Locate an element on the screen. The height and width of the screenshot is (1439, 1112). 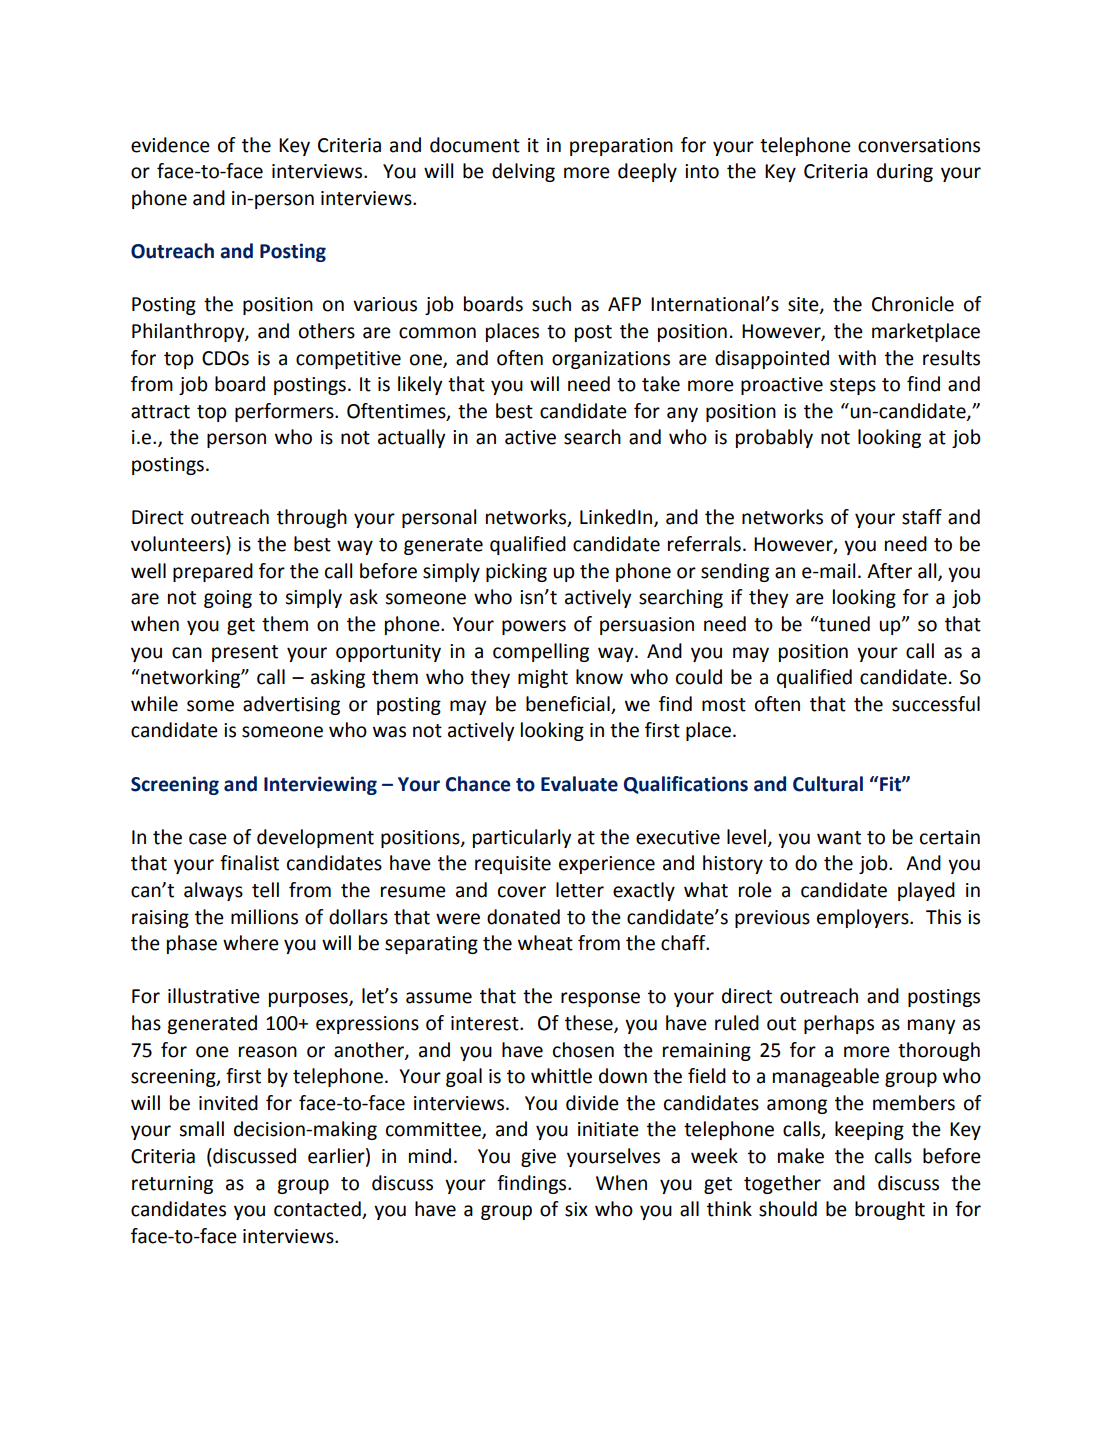
such is located at coordinates (551, 304).
